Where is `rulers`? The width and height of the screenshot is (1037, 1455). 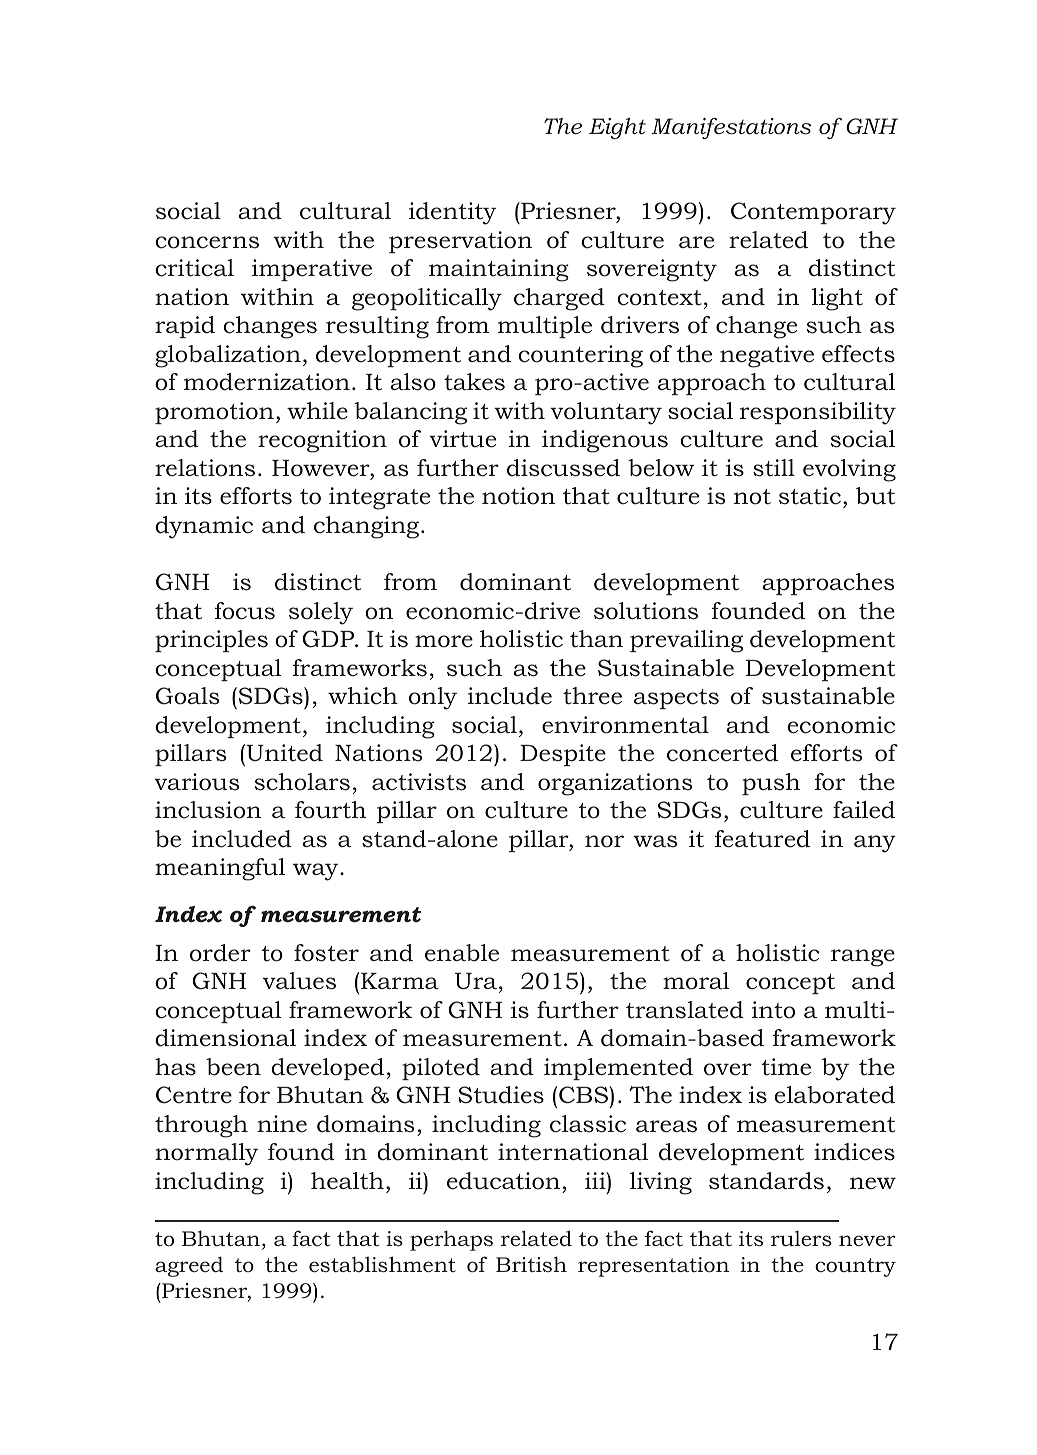 rulers is located at coordinates (801, 1238).
